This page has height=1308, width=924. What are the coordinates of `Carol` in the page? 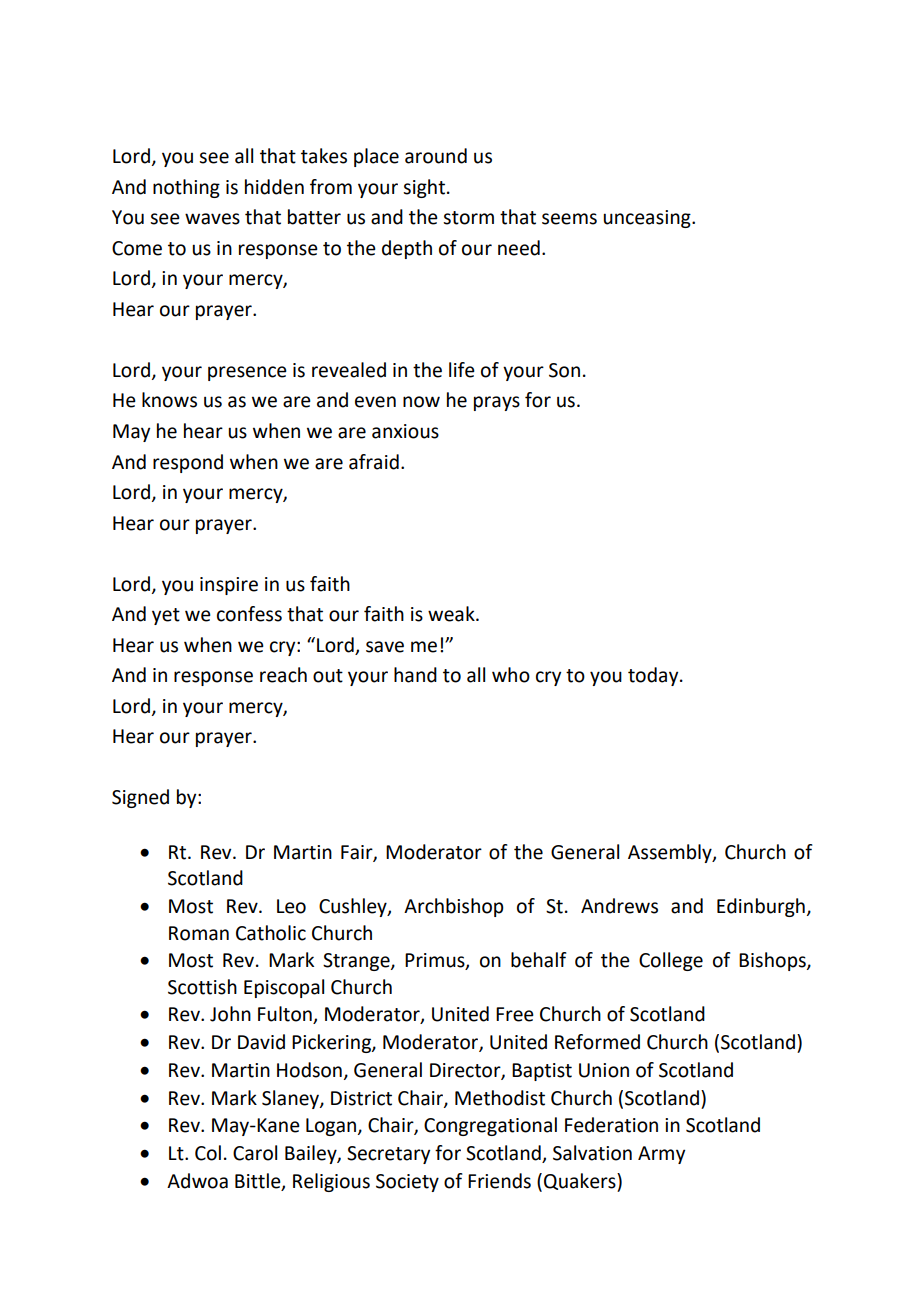 It's located at (255, 1153).
